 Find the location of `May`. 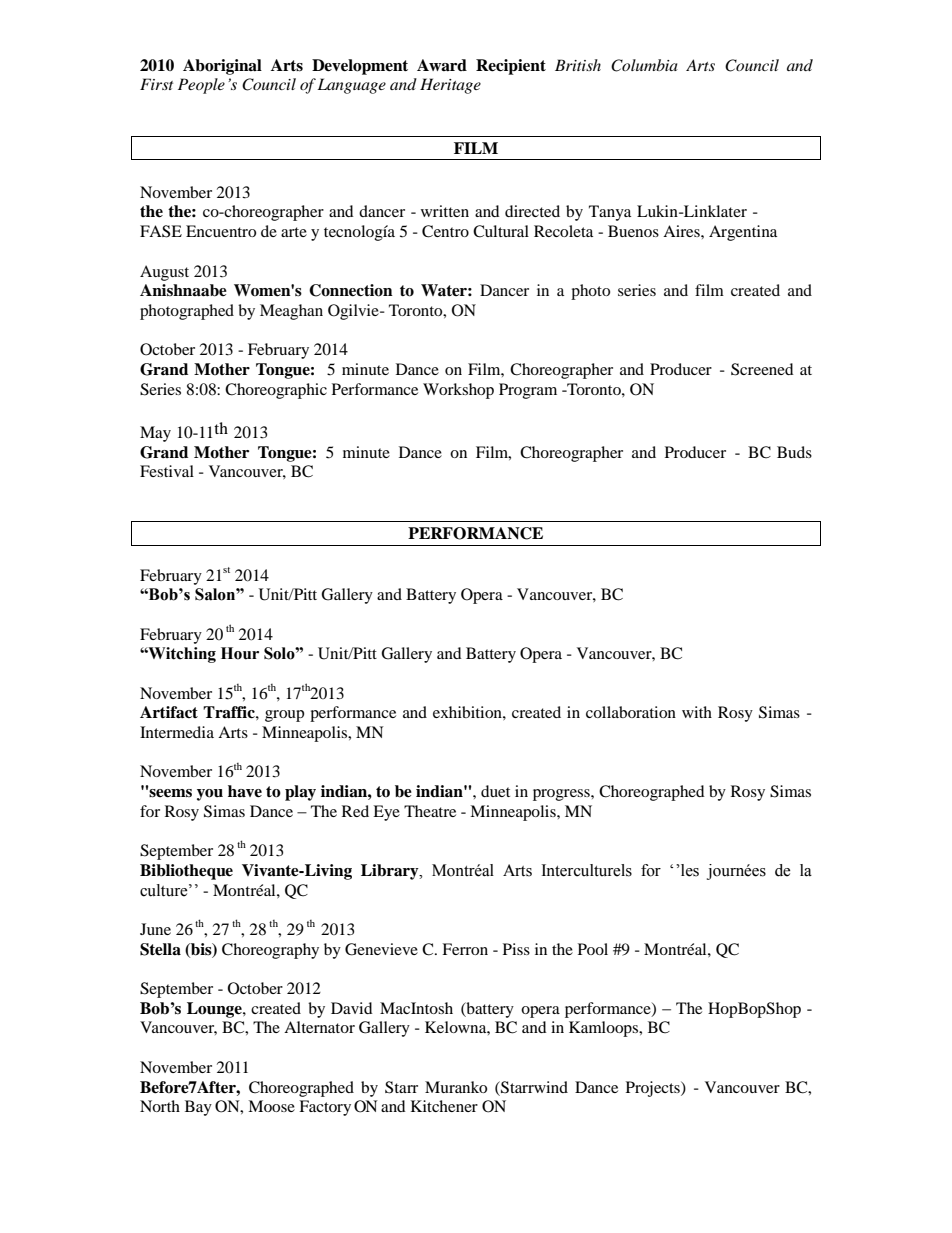

May is located at coordinates (155, 434).
